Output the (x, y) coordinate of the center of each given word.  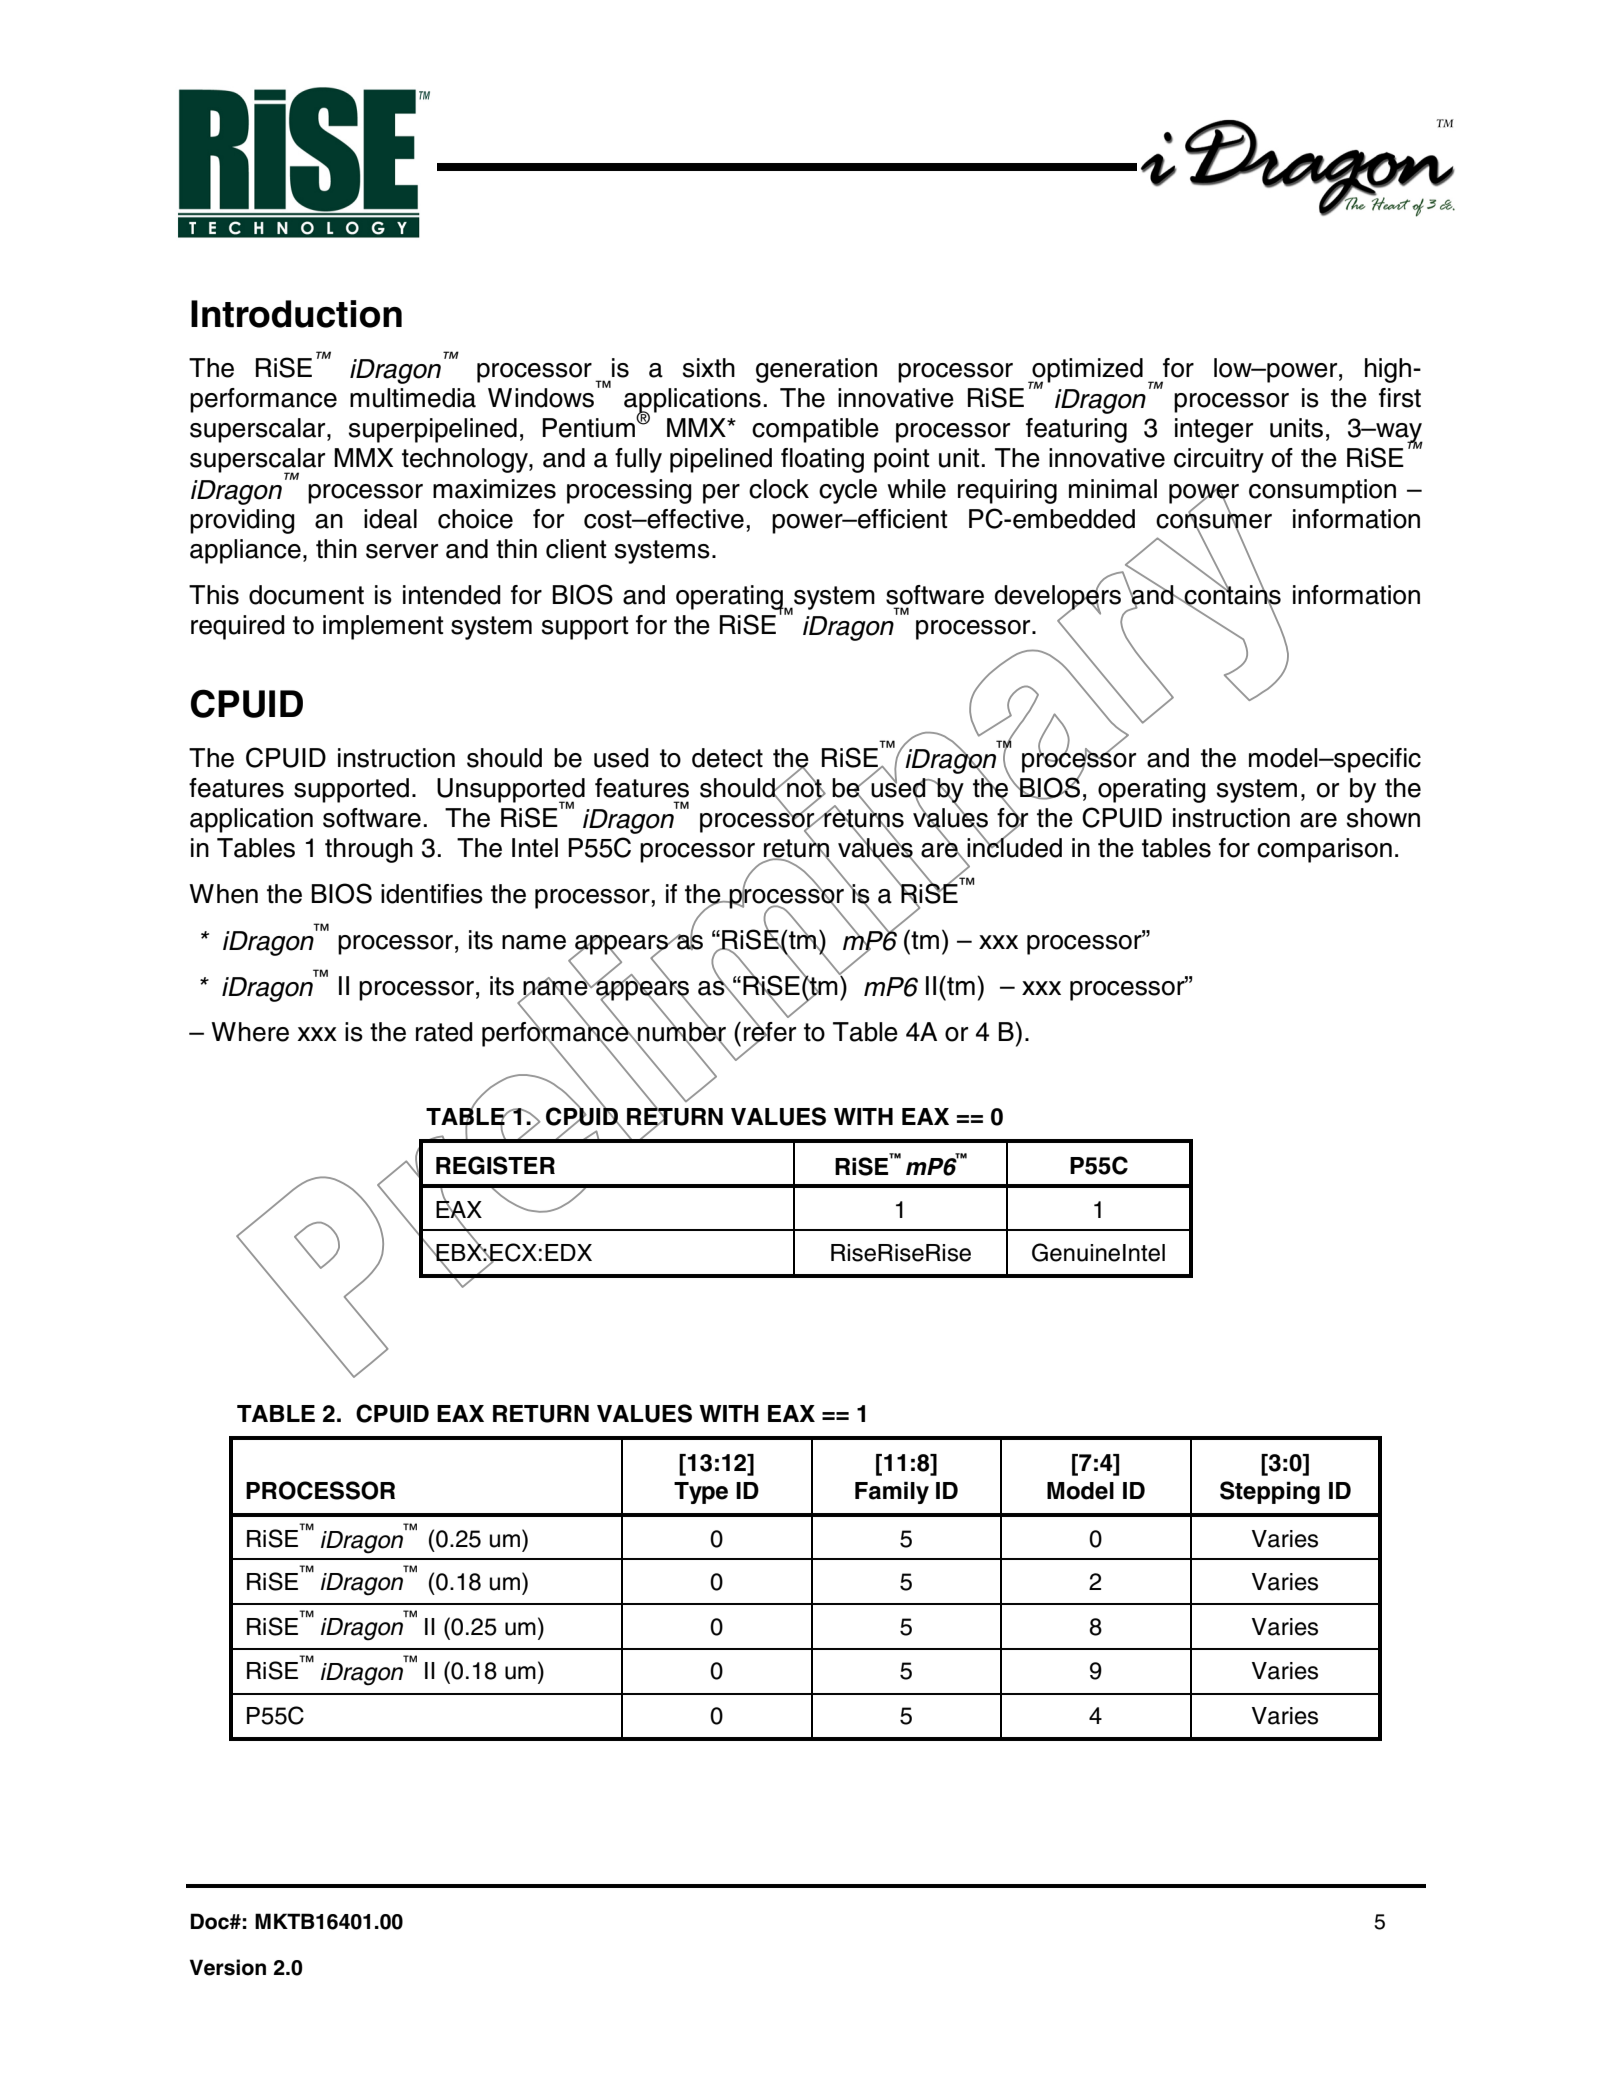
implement (383, 627)
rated (444, 1032)
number (681, 1032)
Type (701, 1493)
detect (727, 758)
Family (892, 1492)
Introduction (296, 314)
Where (250, 1032)
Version (228, 1967)
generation (816, 370)
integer (1214, 430)
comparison (1324, 850)
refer (770, 1032)
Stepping (1270, 1492)
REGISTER (495, 1165)
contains (1232, 595)
